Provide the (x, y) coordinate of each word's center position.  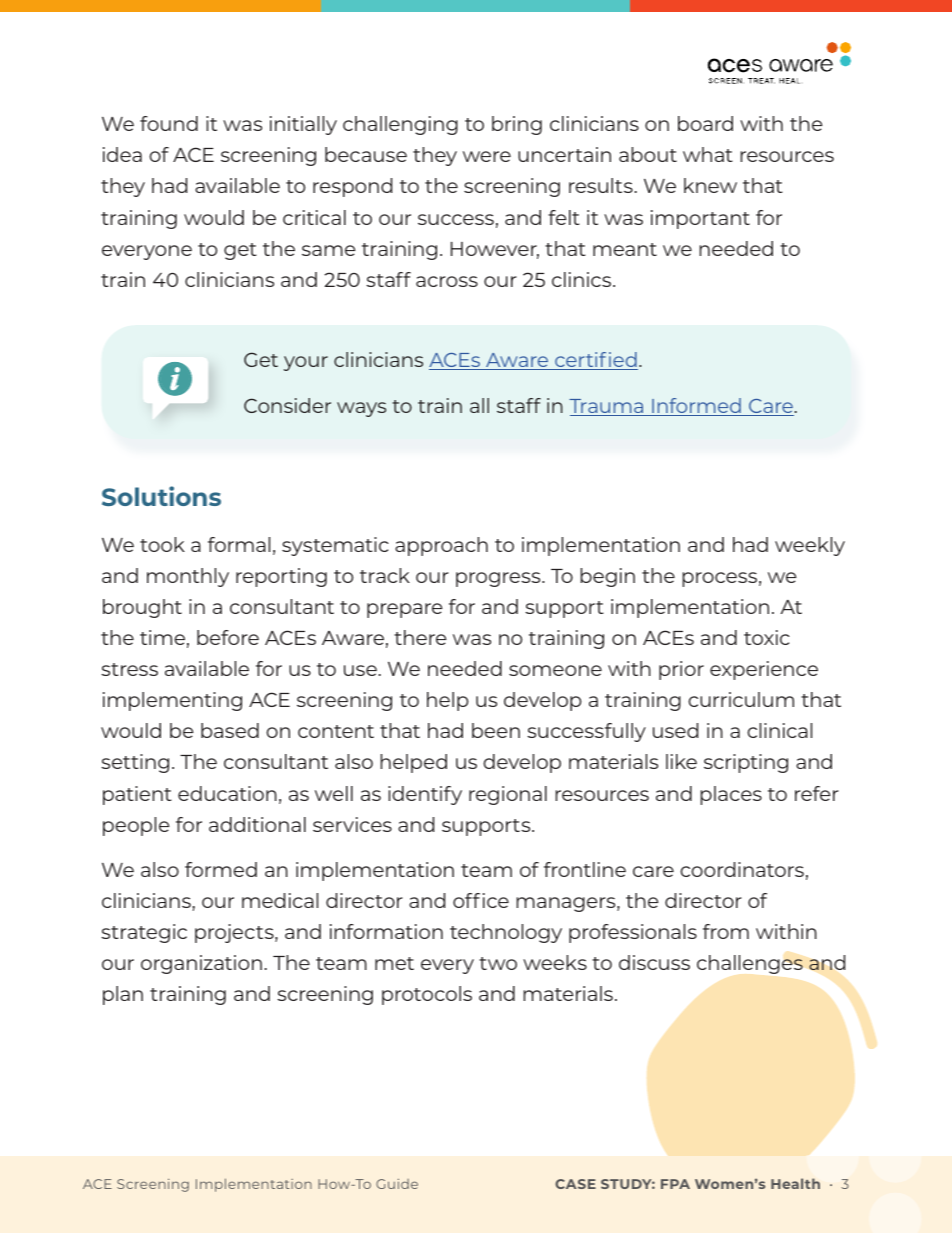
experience (764, 670)
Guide (397, 1184)
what (708, 154)
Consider (287, 405)
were (487, 156)
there (420, 637)
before (228, 637)
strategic (144, 933)
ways (361, 409)
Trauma (607, 407)
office (481, 900)
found (169, 123)
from (726, 931)
